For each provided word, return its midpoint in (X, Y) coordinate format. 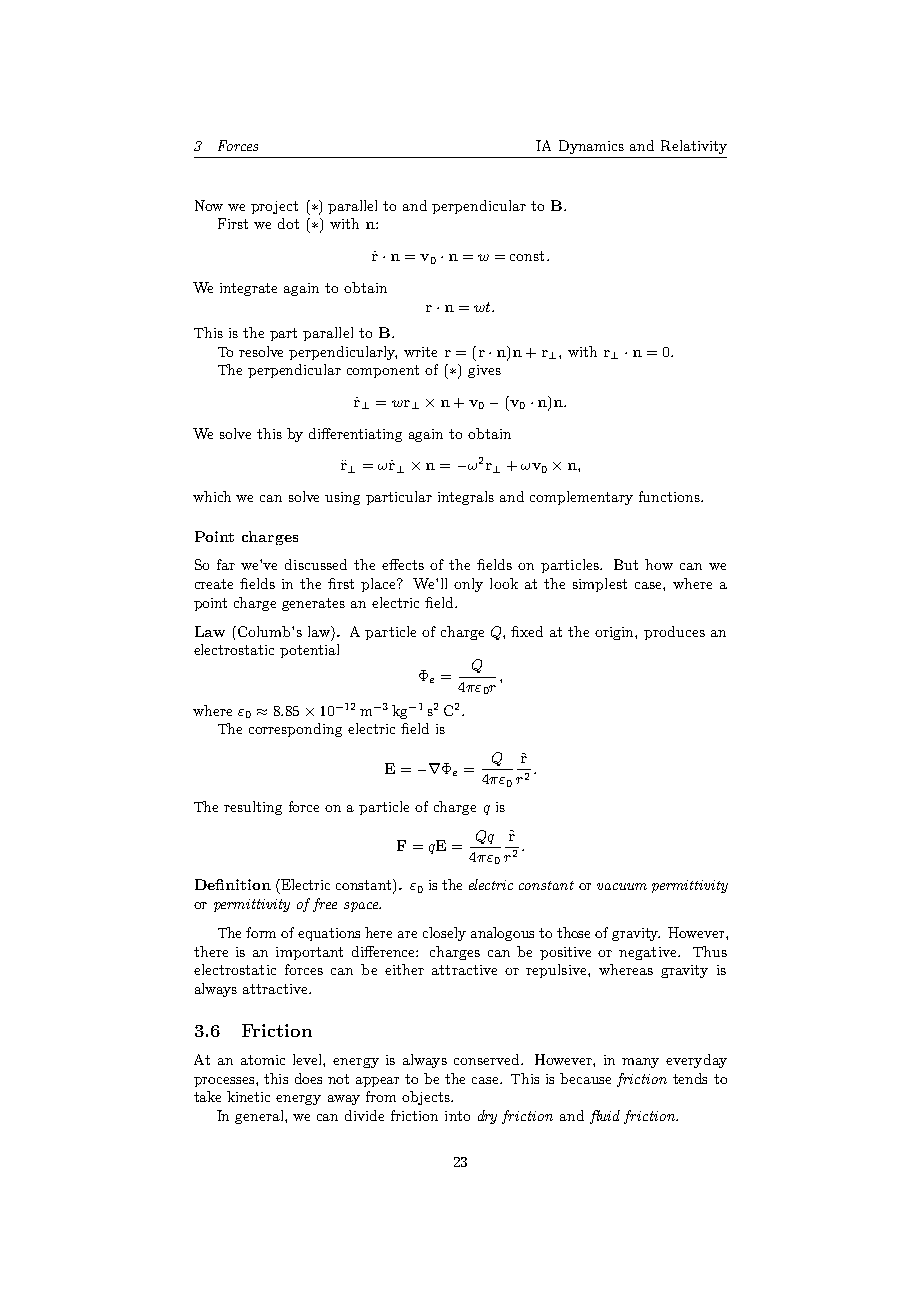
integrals (466, 498)
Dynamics (591, 147)
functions (670, 496)
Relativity (694, 147)
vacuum (622, 886)
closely (444, 934)
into (457, 1116)
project (274, 207)
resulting (253, 808)
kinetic (248, 1096)
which (212, 496)
